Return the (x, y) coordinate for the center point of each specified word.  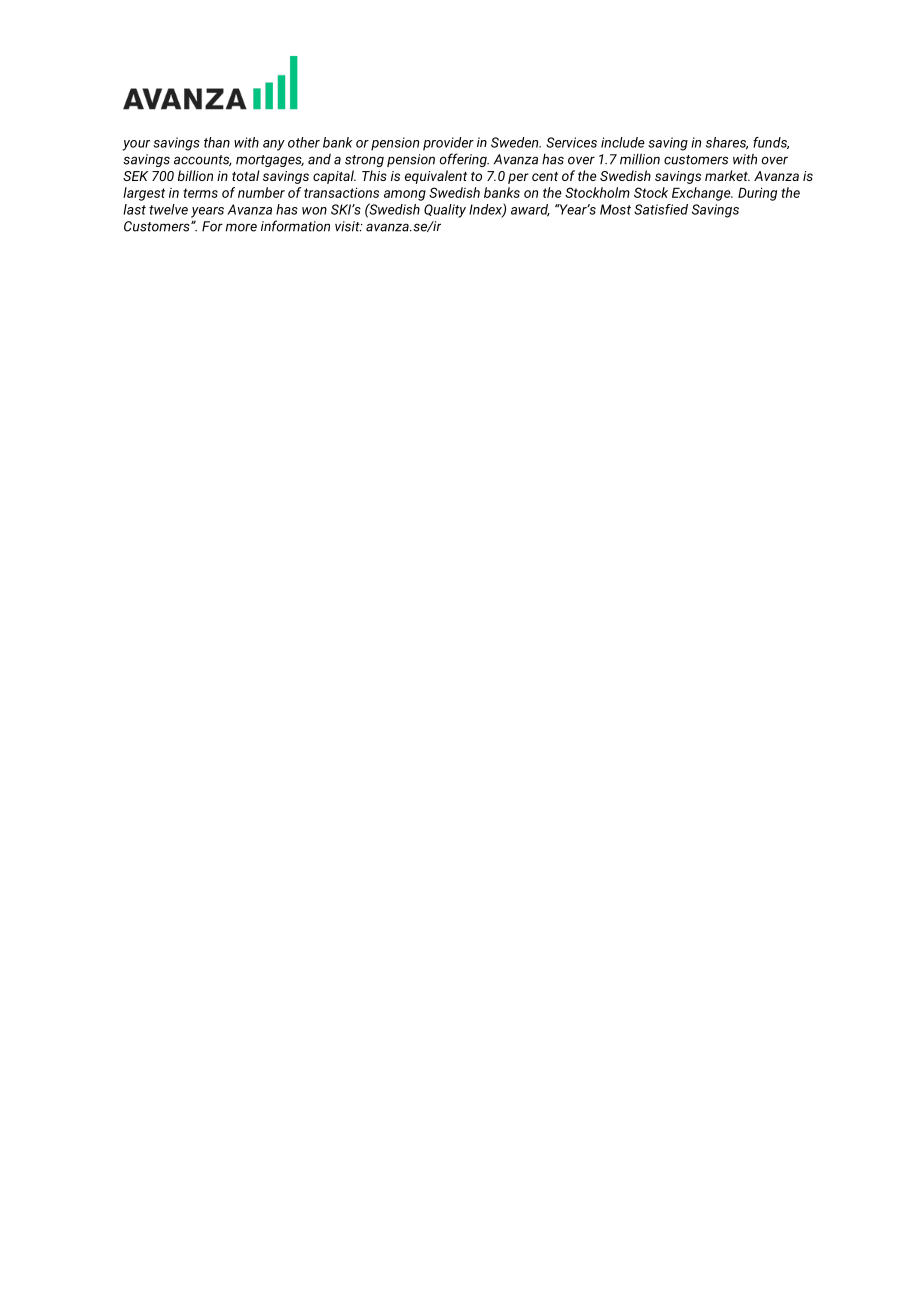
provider (448, 144)
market (727, 175)
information (295, 226)
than (217, 142)
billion (195, 175)
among (405, 195)
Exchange (702, 194)
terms (200, 193)
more (241, 227)
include (623, 142)
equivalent (436, 177)
